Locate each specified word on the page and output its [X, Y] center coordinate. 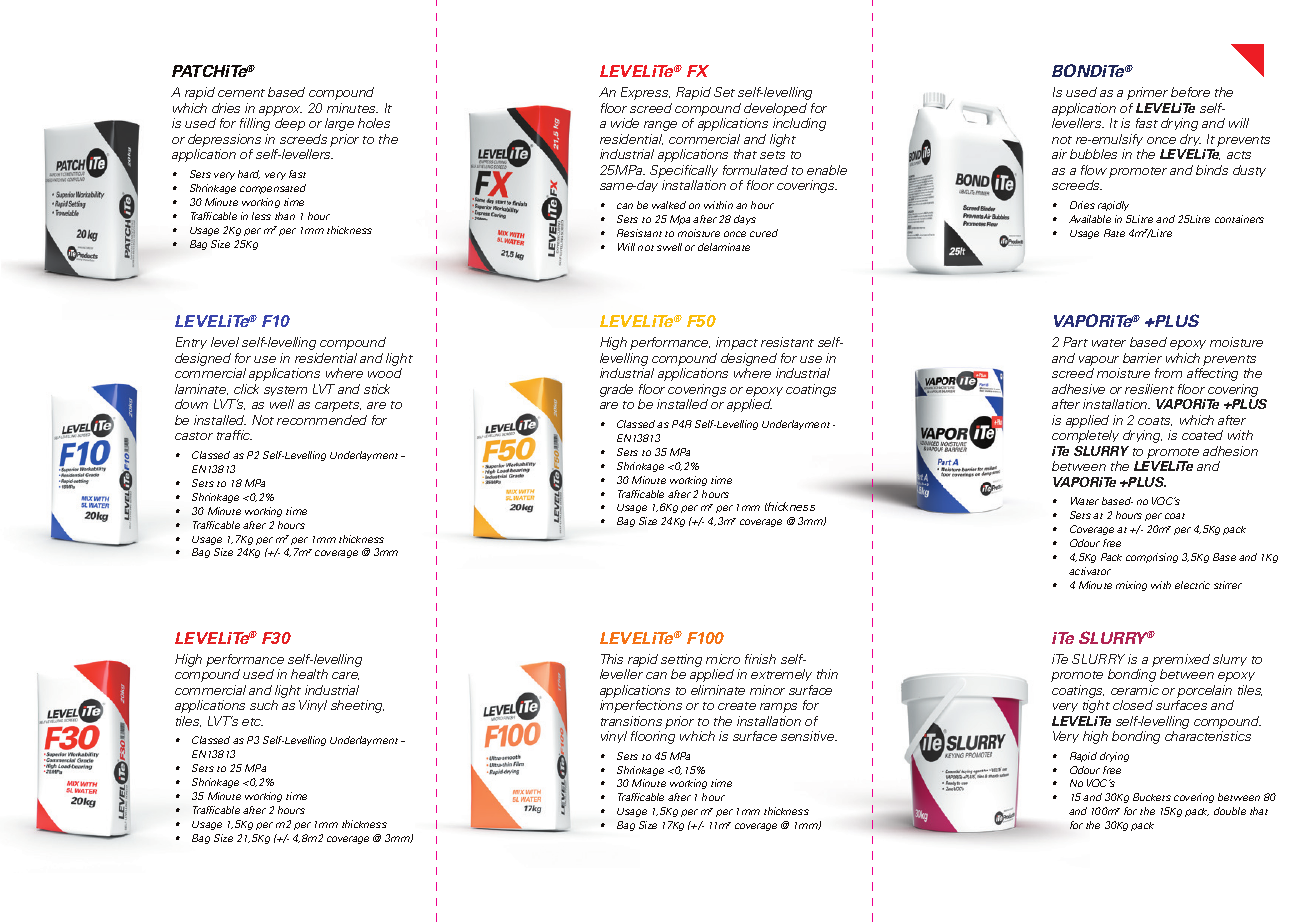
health [309, 674]
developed [775, 109]
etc [252, 722]
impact [737, 343]
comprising [1152, 558]
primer [1147, 93]
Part [1075, 342]
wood [385, 373]
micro [723, 659]
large [339, 124]
